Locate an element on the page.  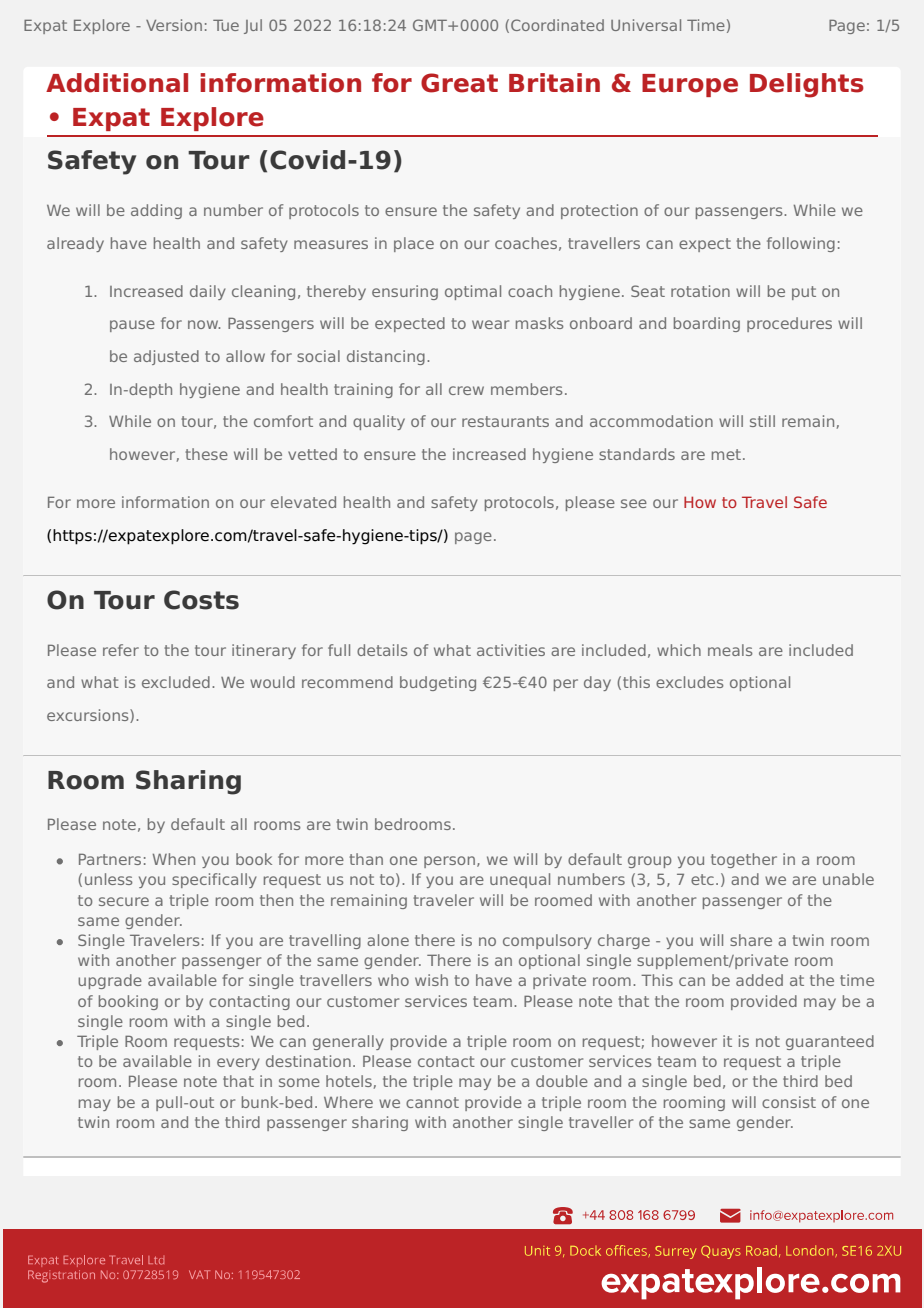
Delights is located at coordinates (807, 85).
